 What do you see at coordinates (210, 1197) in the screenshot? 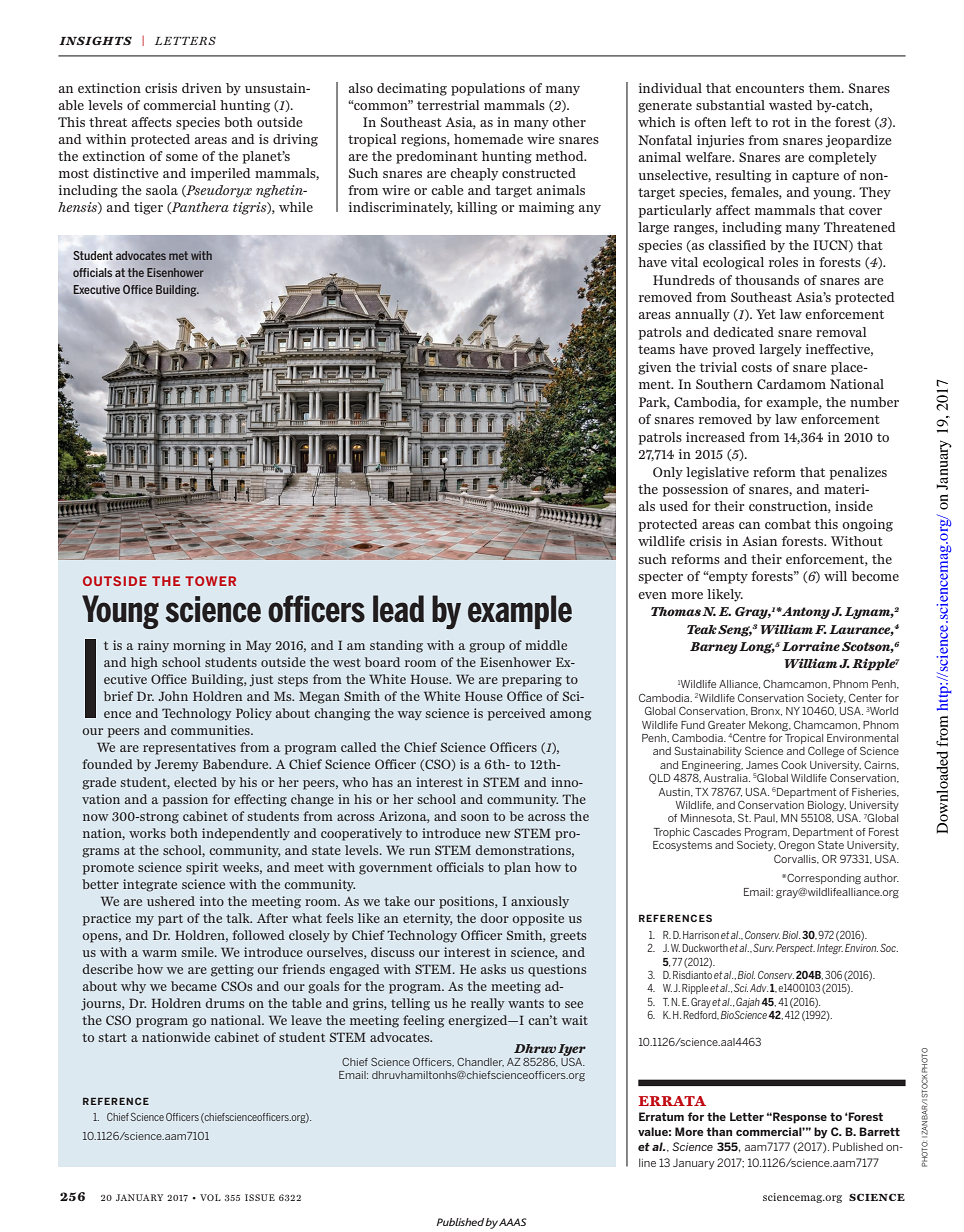
I see `VOL` at bounding box center [210, 1197].
